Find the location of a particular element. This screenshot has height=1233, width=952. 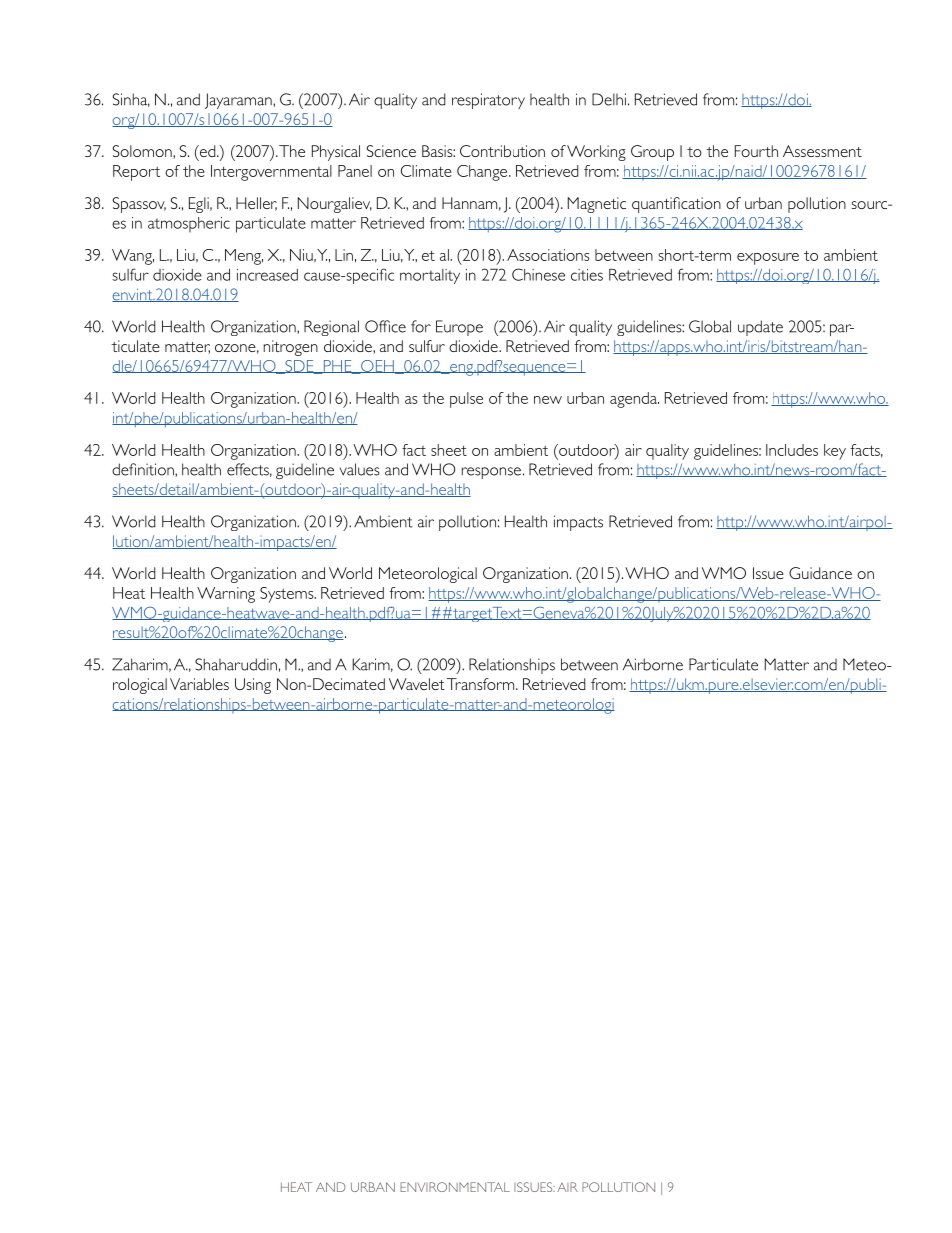

Warning is located at coordinates (226, 595).
